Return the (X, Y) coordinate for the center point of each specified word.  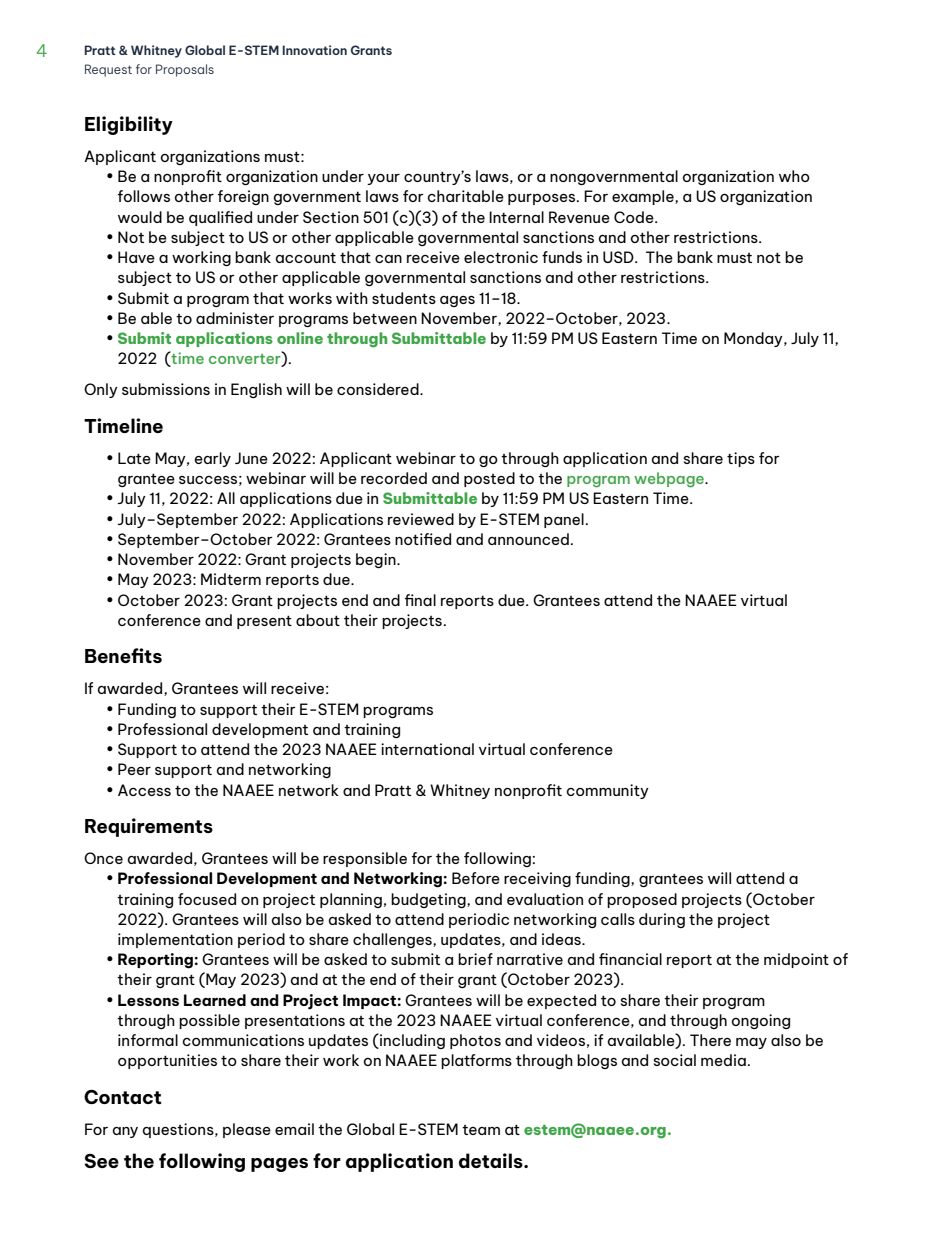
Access (144, 790)
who (794, 176)
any (125, 1132)
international (427, 749)
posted (489, 479)
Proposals (185, 70)
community (608, 791)
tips (741, 459)
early (213, 459)
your (383, 179)
